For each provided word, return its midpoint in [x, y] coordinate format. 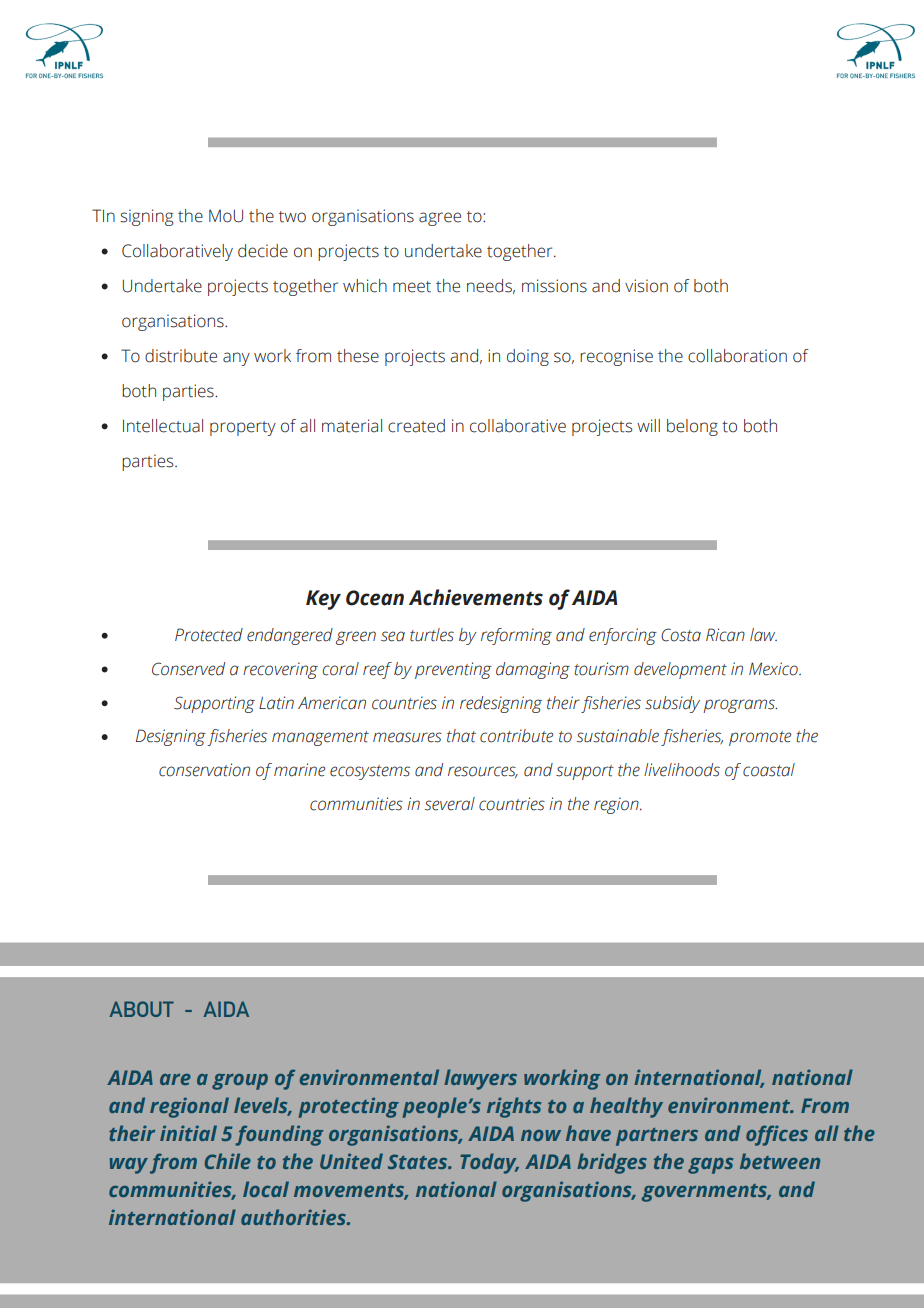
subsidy [672, 704]
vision [646, 286]
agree [440, 219]
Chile [228, 1161]
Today [489, 1163]
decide [263, 251]
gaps [710, 1166]
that [461, 736]
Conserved [188, 669]
